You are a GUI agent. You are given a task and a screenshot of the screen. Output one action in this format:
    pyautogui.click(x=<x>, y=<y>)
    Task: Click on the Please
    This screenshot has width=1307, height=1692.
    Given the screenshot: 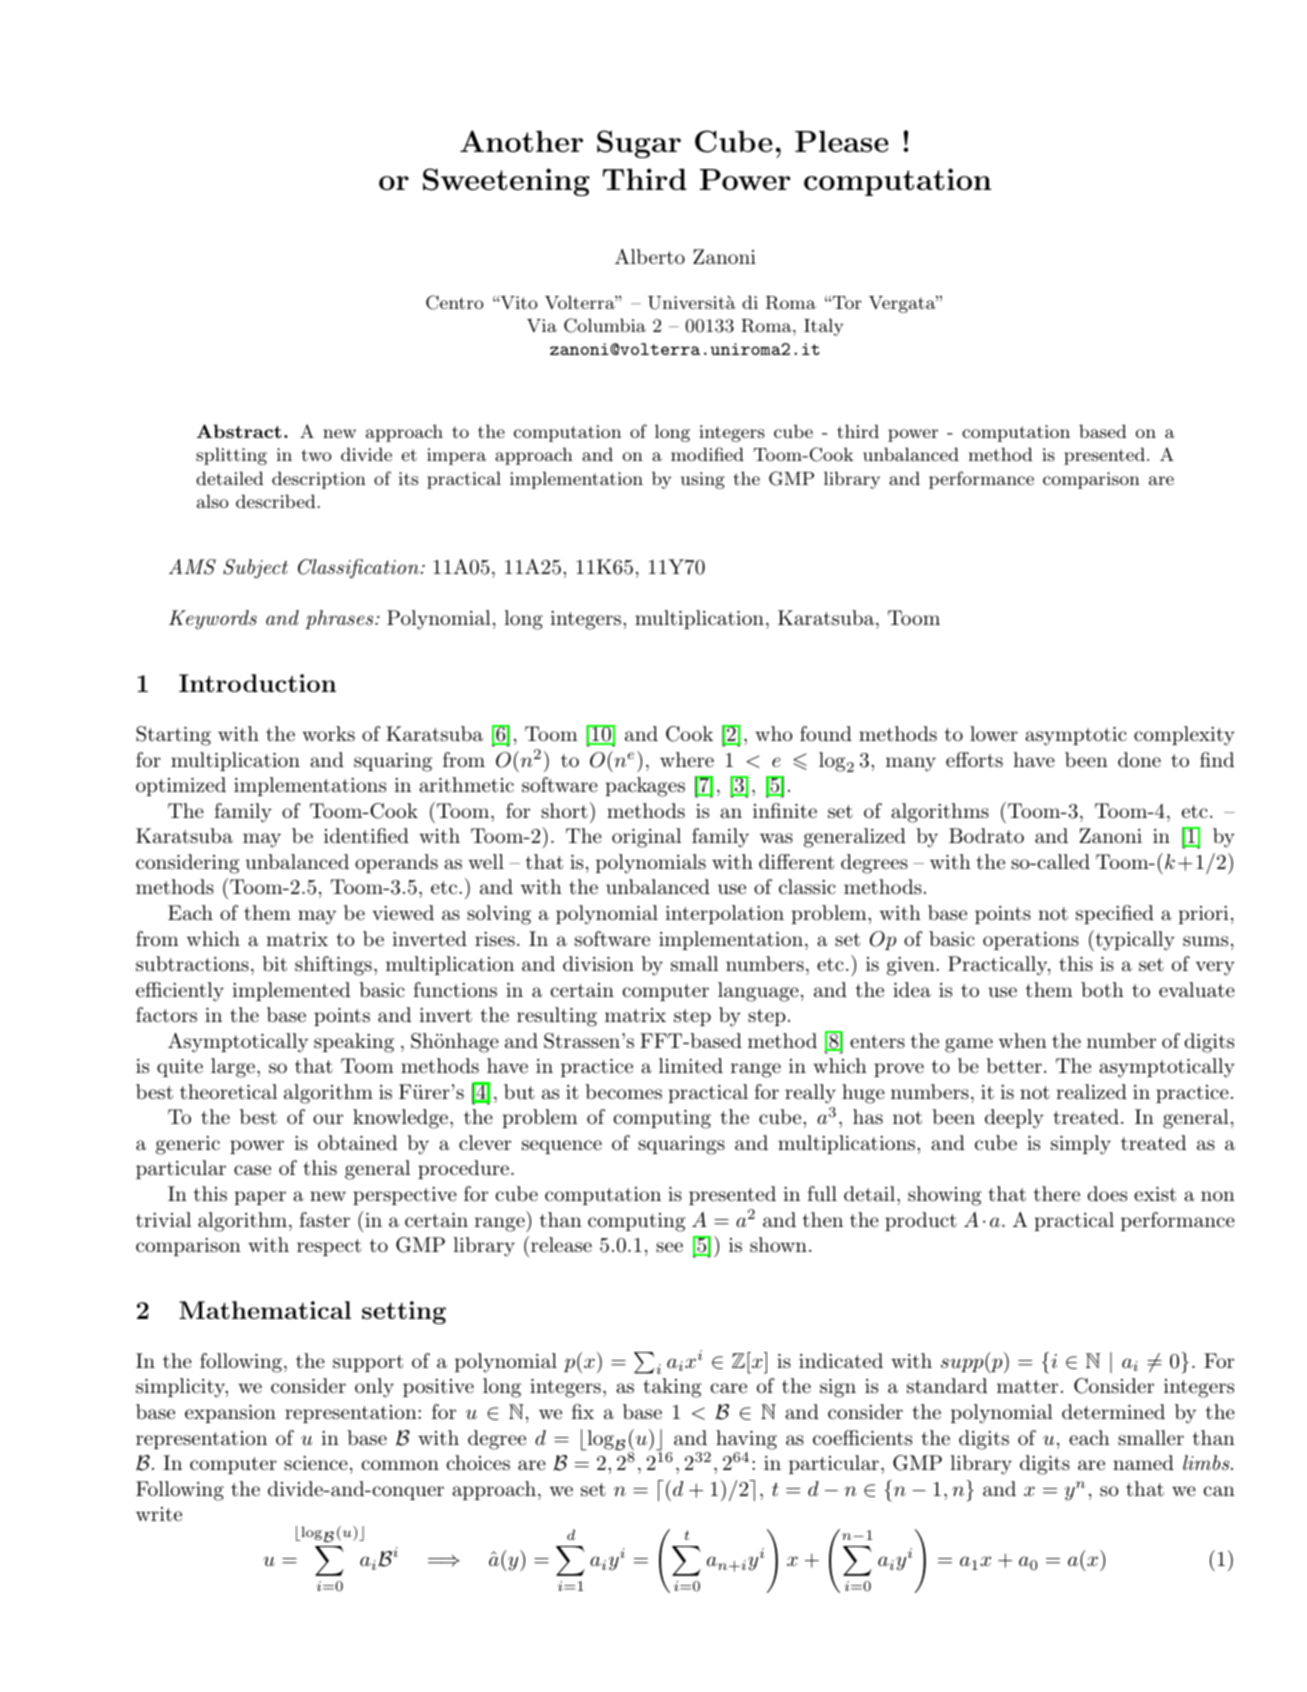 What is the action you would take?
    pyautogui.click(x=841, y=141)
